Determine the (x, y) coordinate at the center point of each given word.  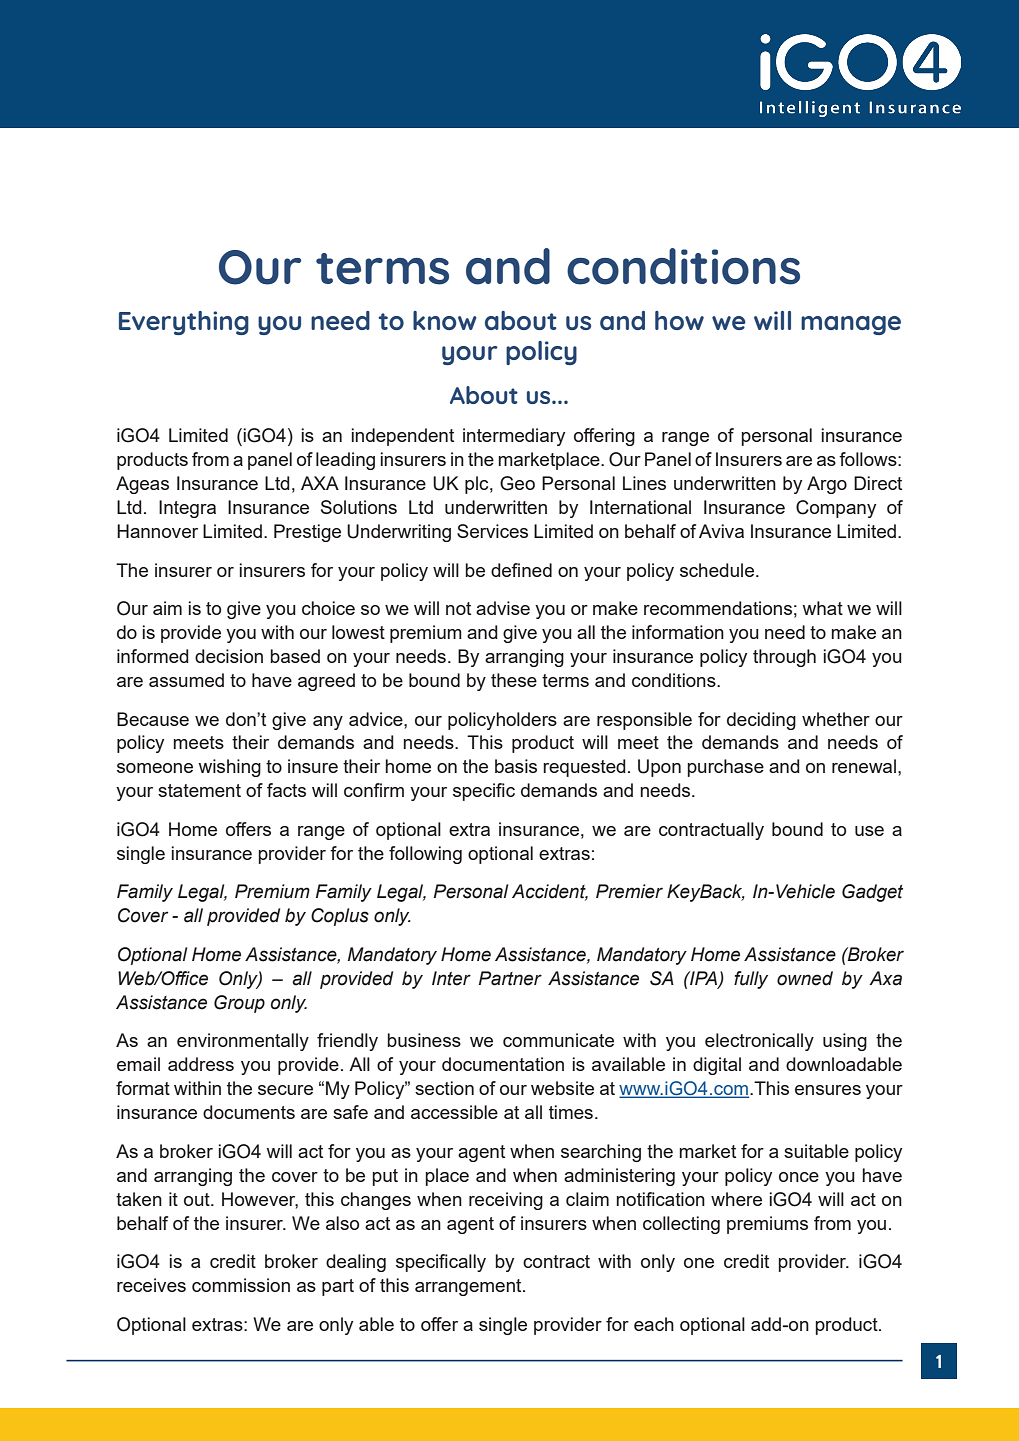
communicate (558, 1040)
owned (805, 978)
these (514, 680)
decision (229, 656)
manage (851, 325)
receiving (506, 1201)
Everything (184, 323)
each (654, 1324)
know (445, 320)
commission (241, 1285)
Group (239, 1004)
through (784, 658)
